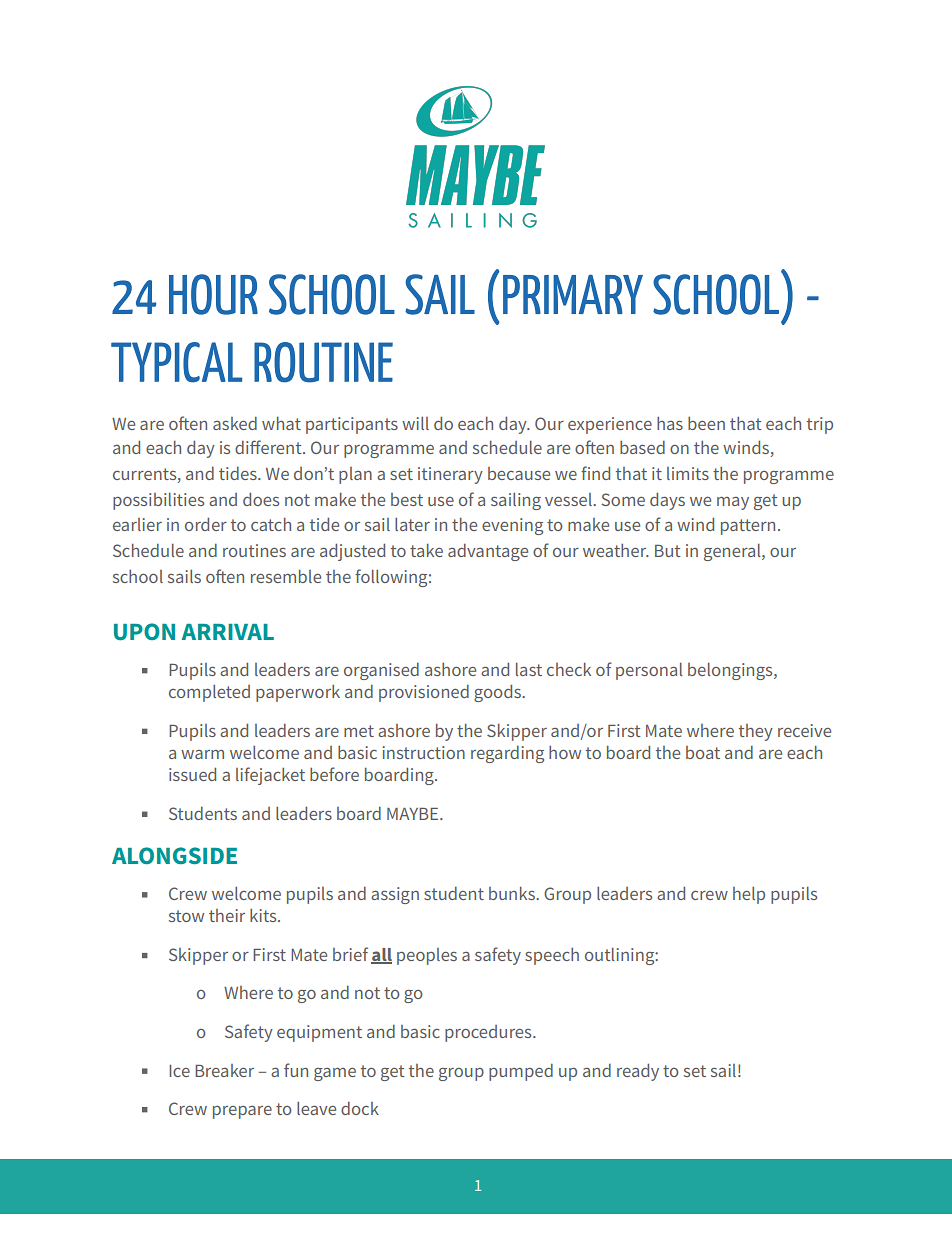 Image resolution: width=952 pixels, height=1233 pixels. Describe the element at coordinates (731, 671) in the page. I see `belongings` at that location.
